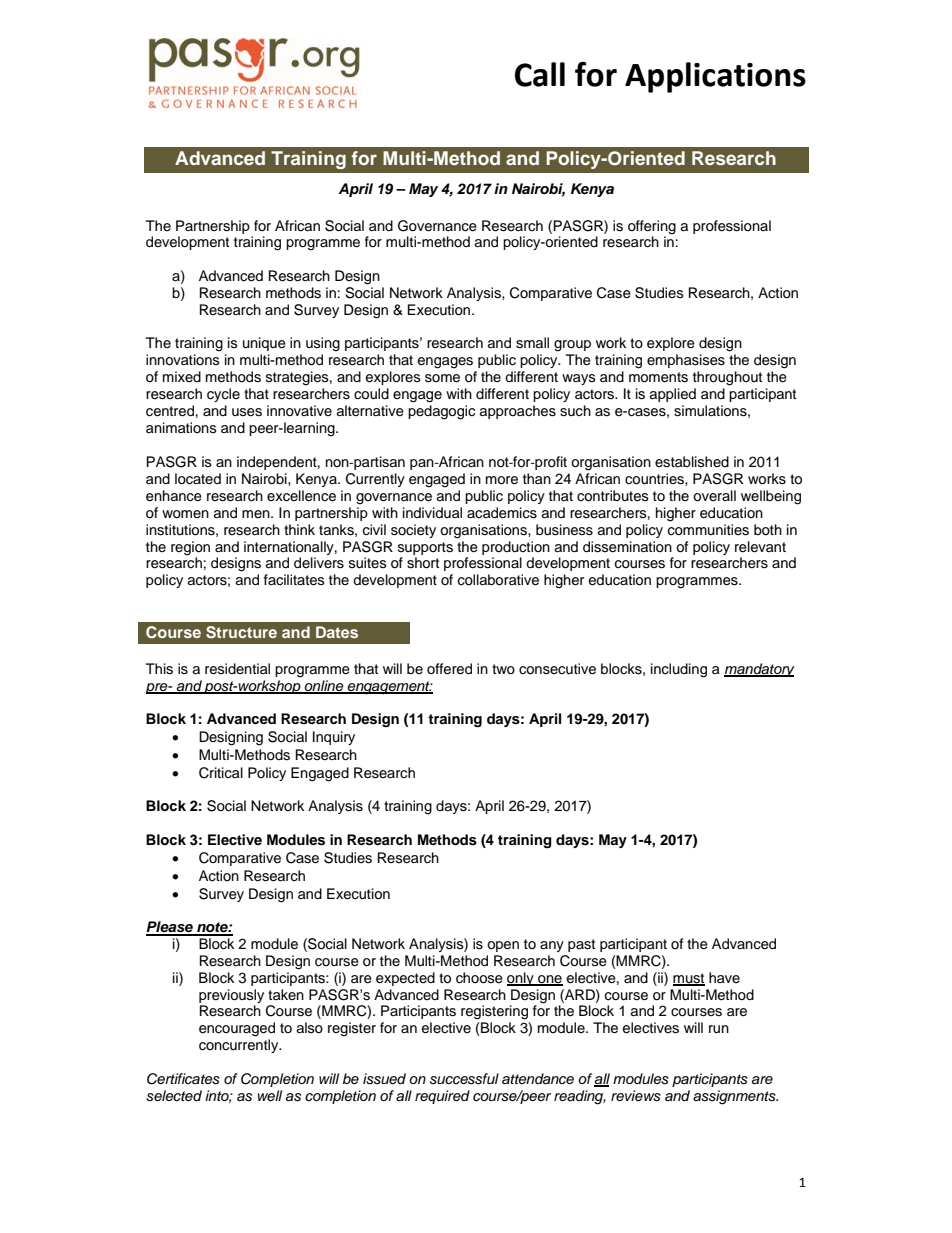  Describe the element at coordinates (237, 1029) in the screenshot. I see `encouraged` at that location.
